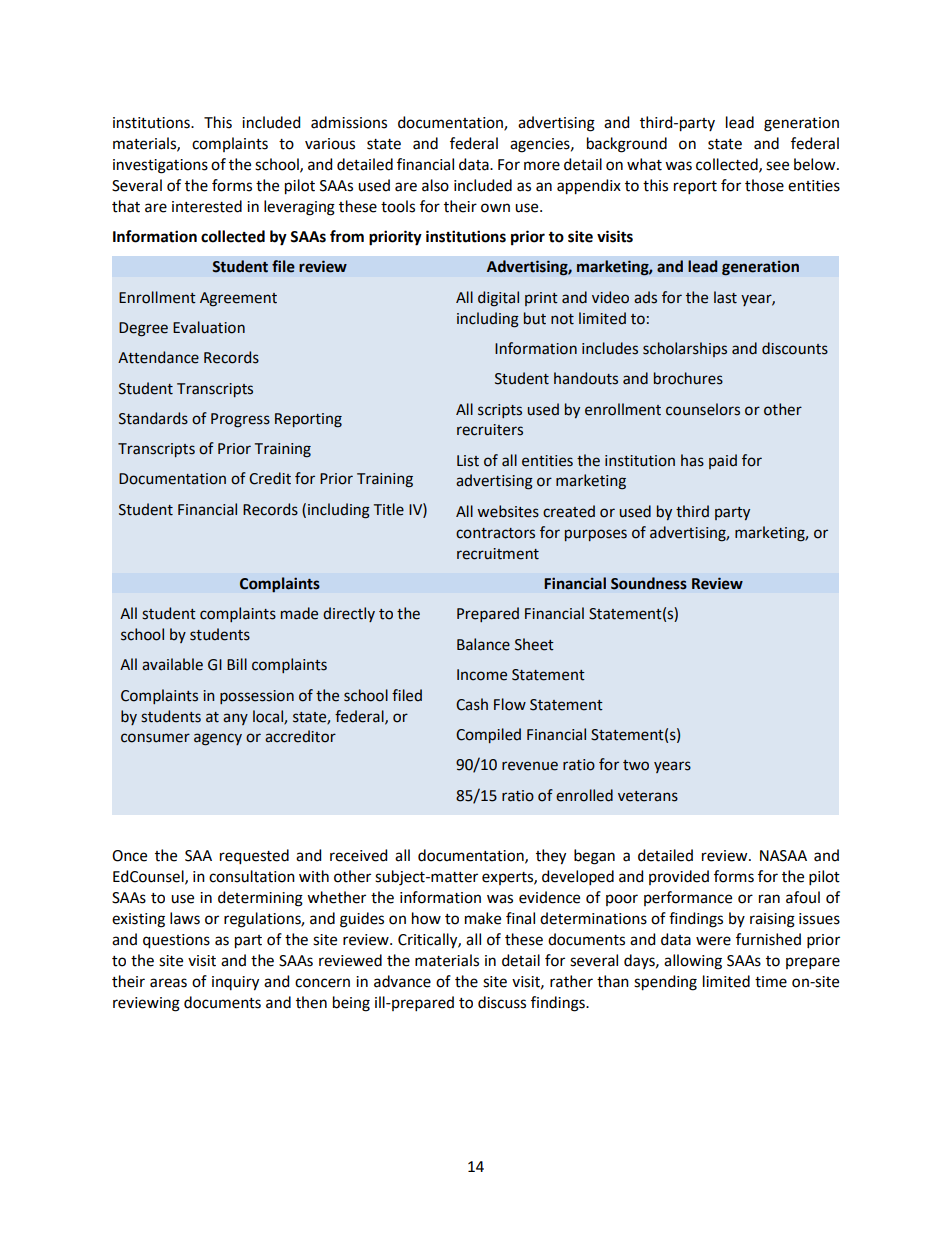 The image size is (952, 1233). Describe the element at coordinates (636, 765) in the screenshot. I see `two` at that location.
